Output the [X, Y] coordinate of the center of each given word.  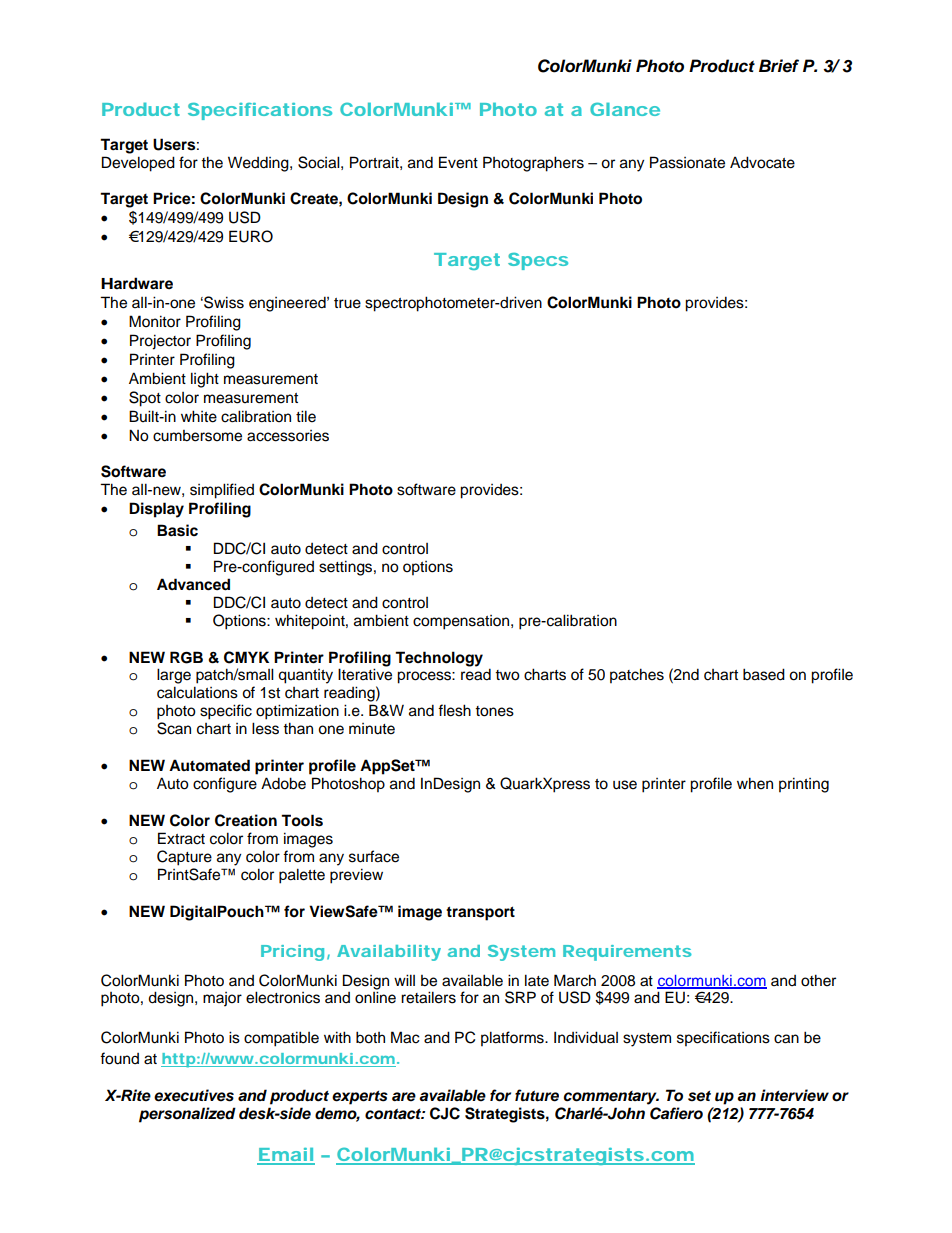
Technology [439, 659]
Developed [138, 164]
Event [458, 162]
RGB [186, 657]
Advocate [762, 162]
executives [194, 1095]
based [764, 674]
